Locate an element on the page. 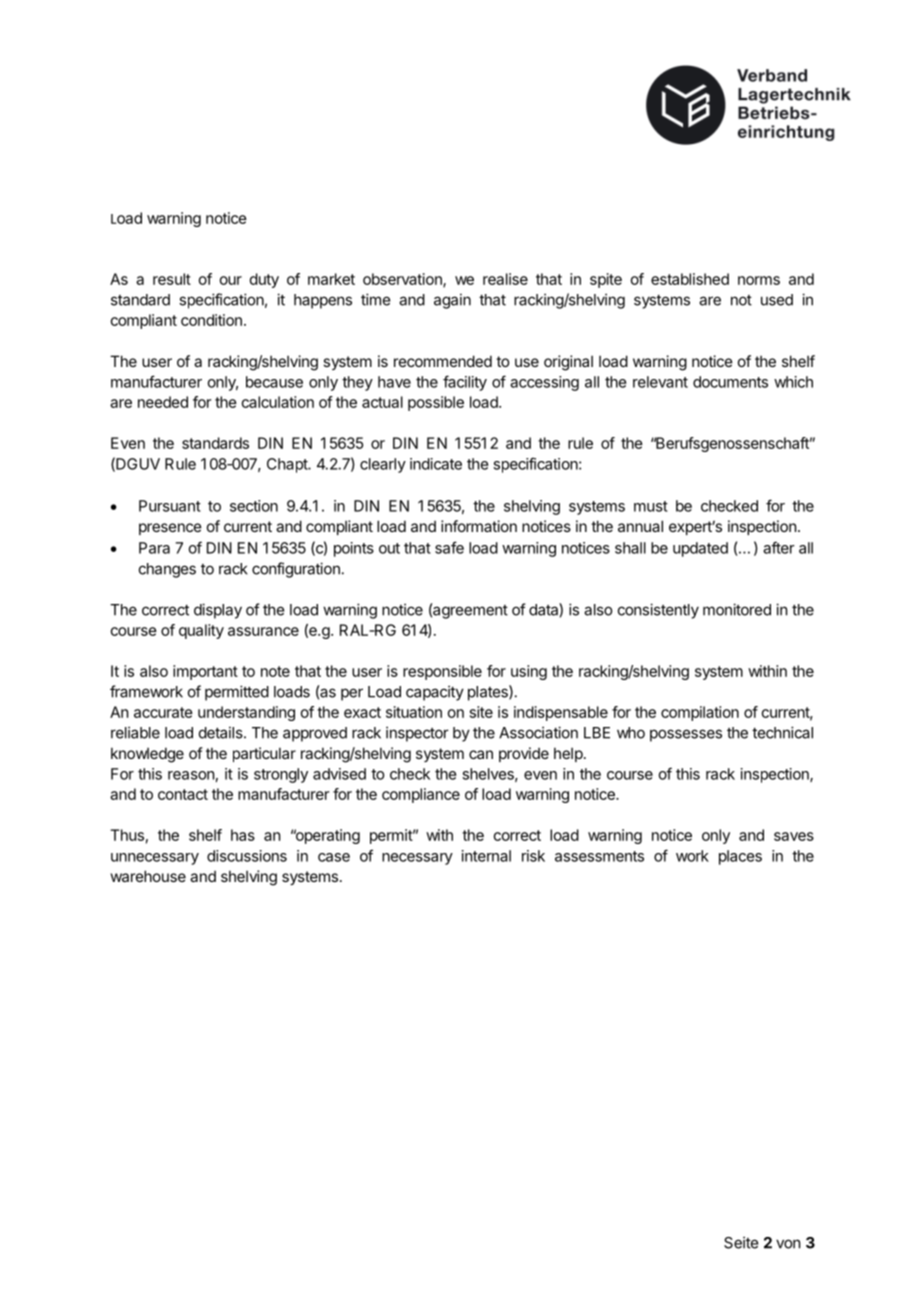 The height and width of the image is (1307, 924). presence is located at coordinates (170, 529).
